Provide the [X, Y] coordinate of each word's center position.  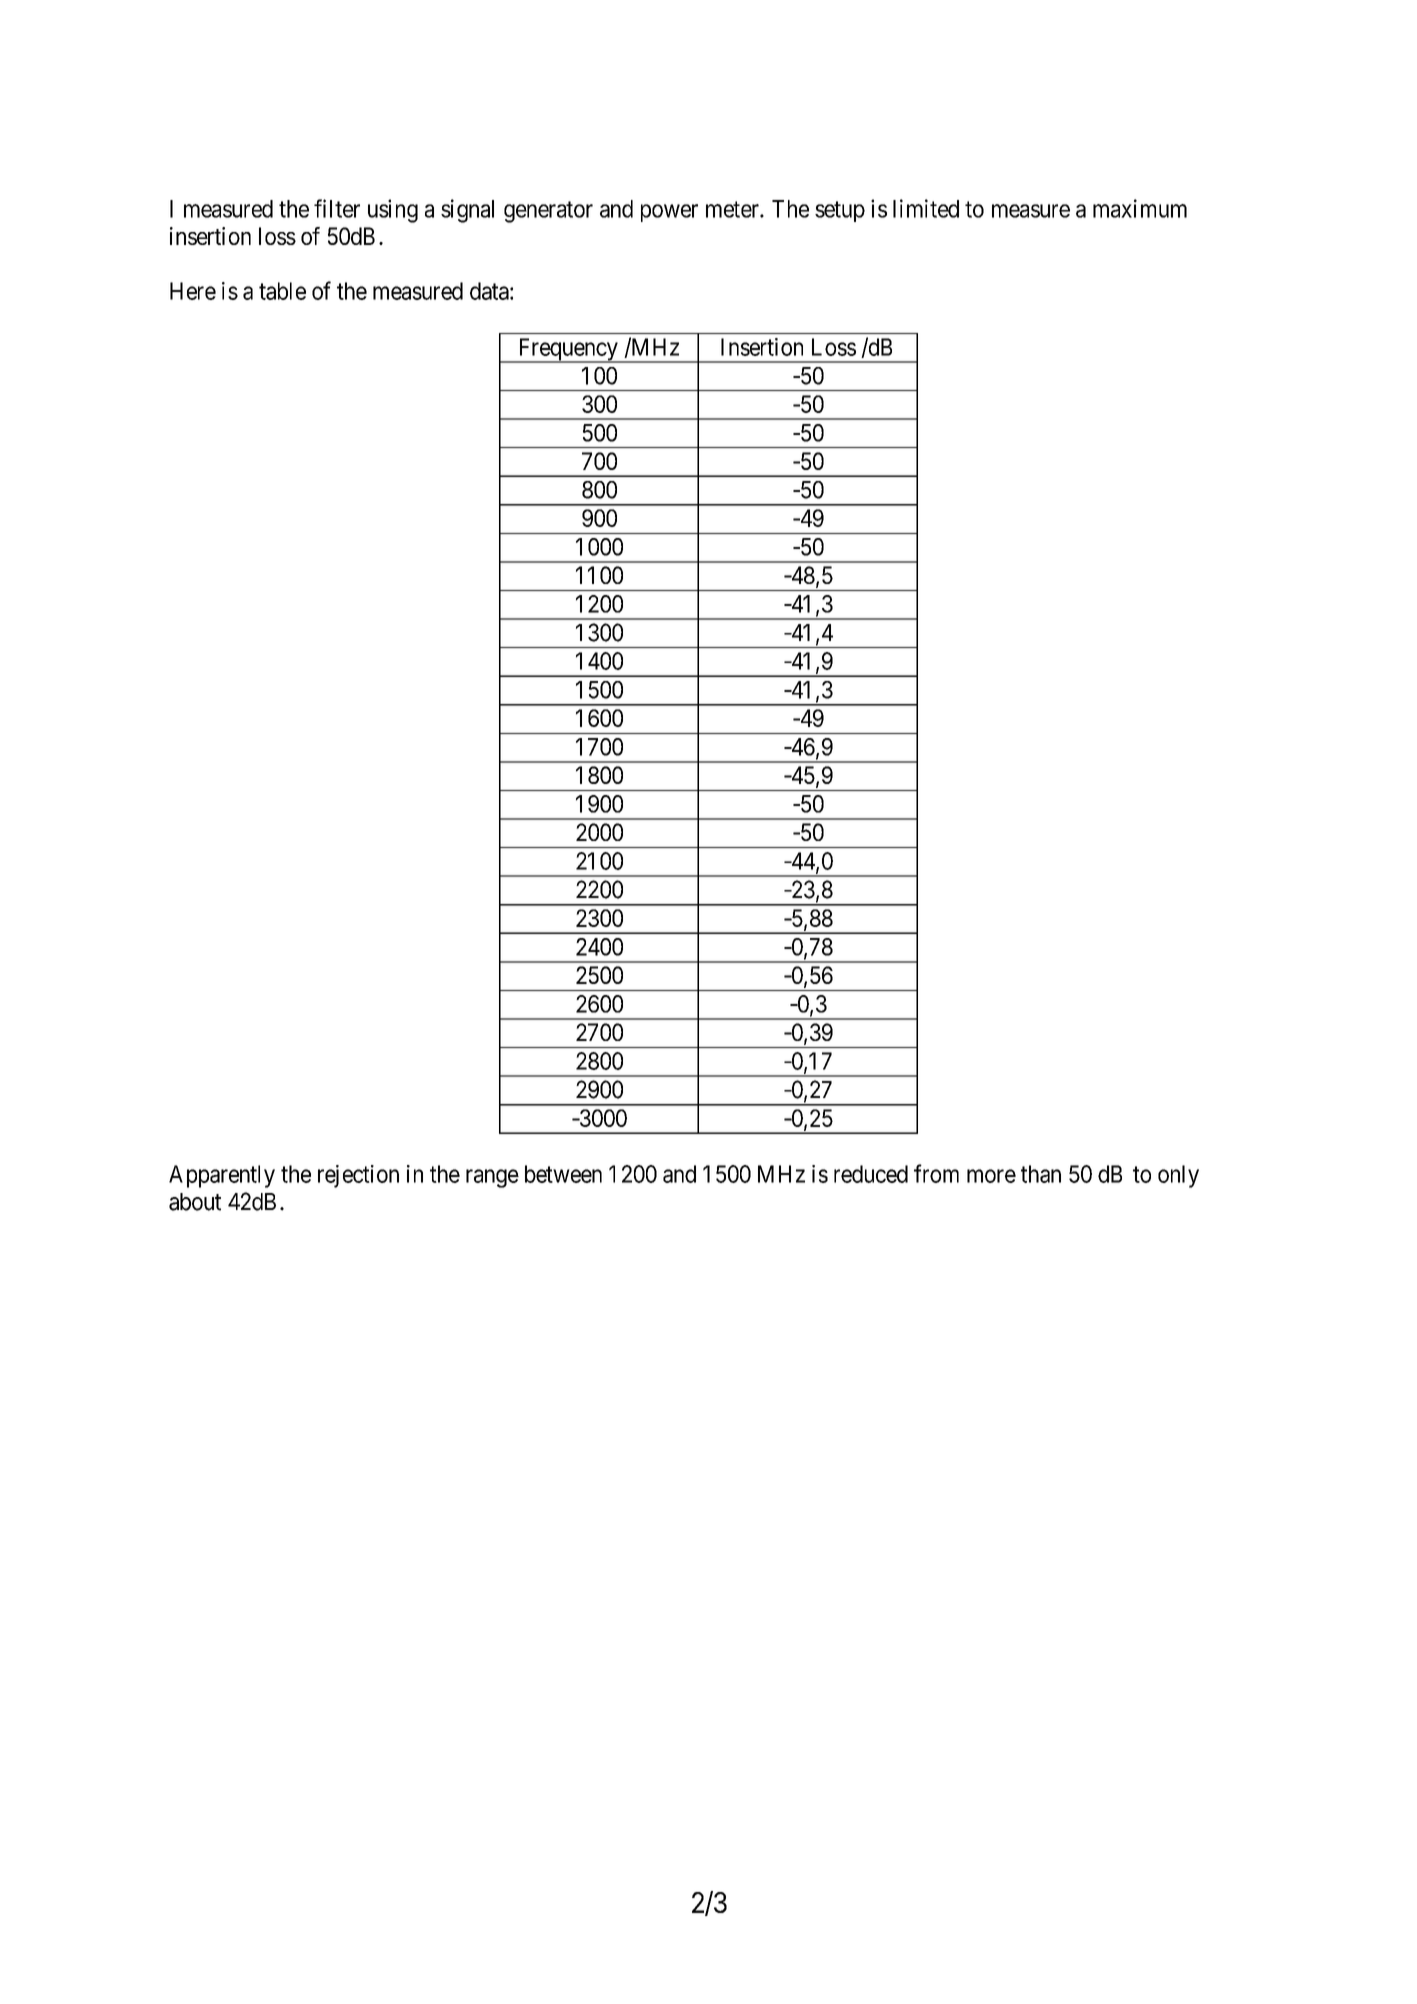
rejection [358, 1176]
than [1041, 1174]
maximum [1140, 208]
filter [337, 208]
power [669, 213]
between [563, 1174]
